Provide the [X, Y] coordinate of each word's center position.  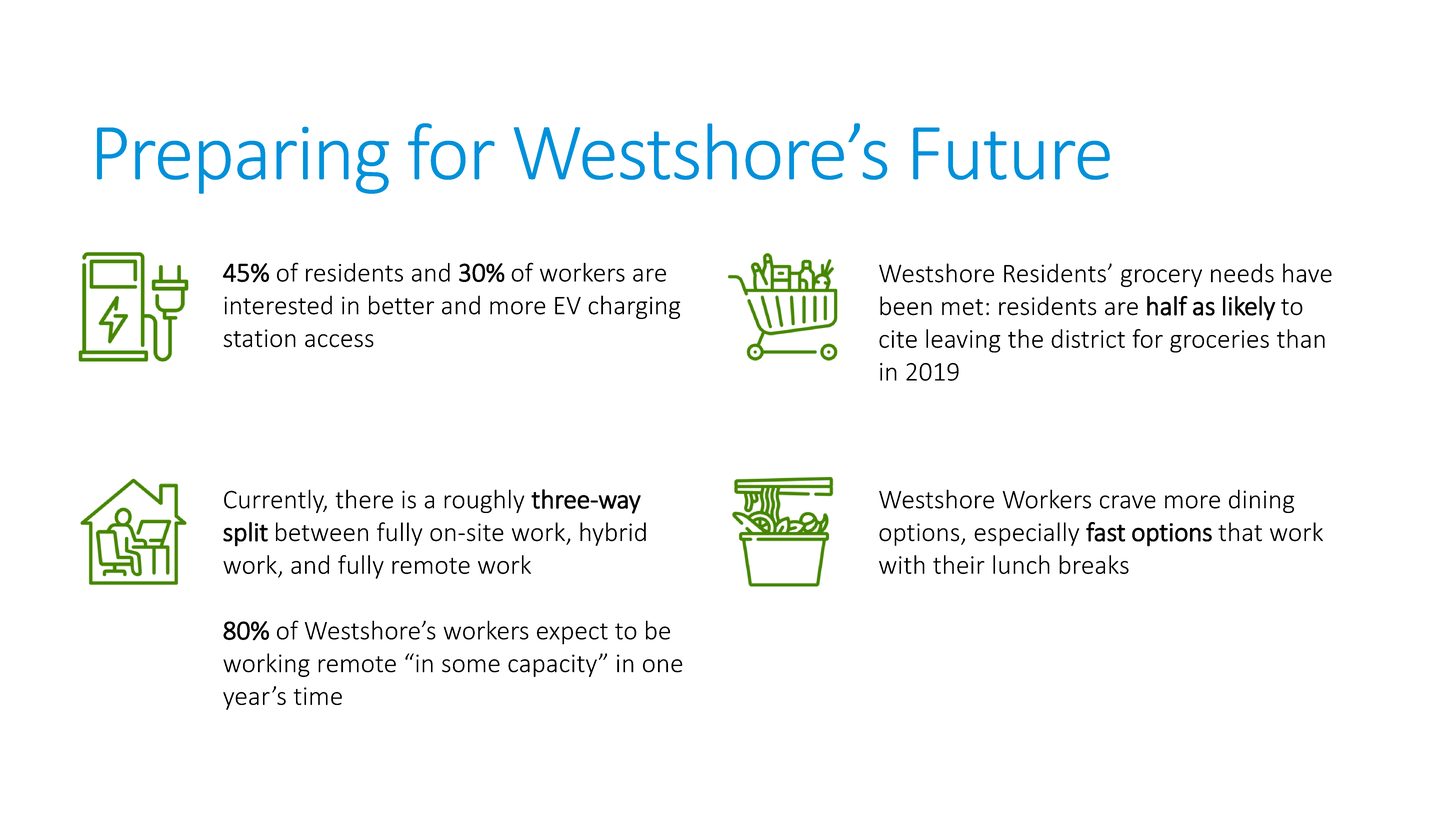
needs [1242, 273]
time [318, 696]
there [364, 499]
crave [1128, 502]
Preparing [243, 160]
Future [1011, 153]
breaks [1094, 564]
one [663, 666]
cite [898, 339]
